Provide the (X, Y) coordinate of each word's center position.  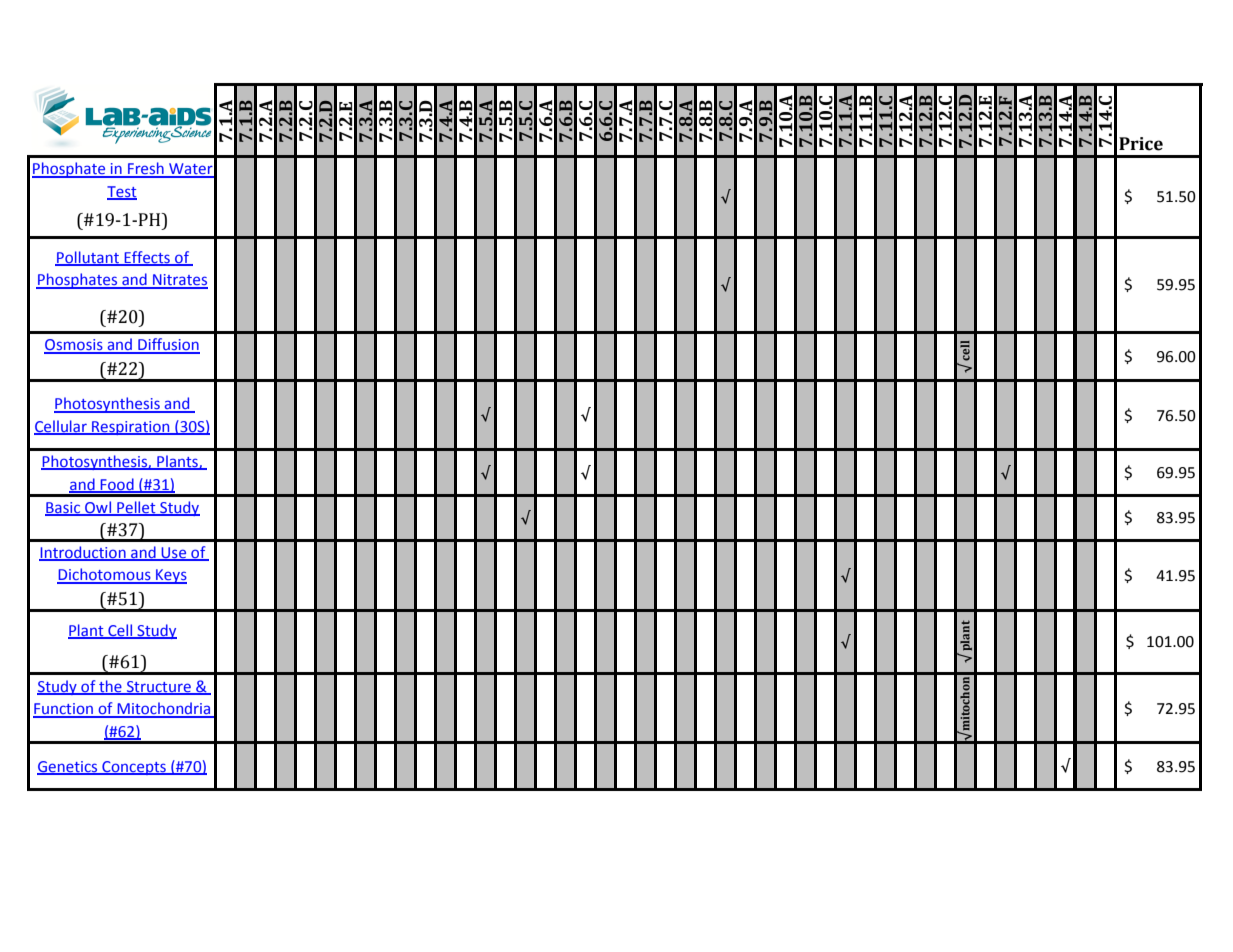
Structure (159, 687)
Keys (170, 576)
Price (1141, 144)
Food (117, 485)
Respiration (131, 428)
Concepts (134, 768)
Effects (147, 258)
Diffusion (168, 345)
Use (174, 553)
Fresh (146, 169)
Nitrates (179, 281)
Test (122, 192)
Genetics (68, 767)
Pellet (136, 508)
